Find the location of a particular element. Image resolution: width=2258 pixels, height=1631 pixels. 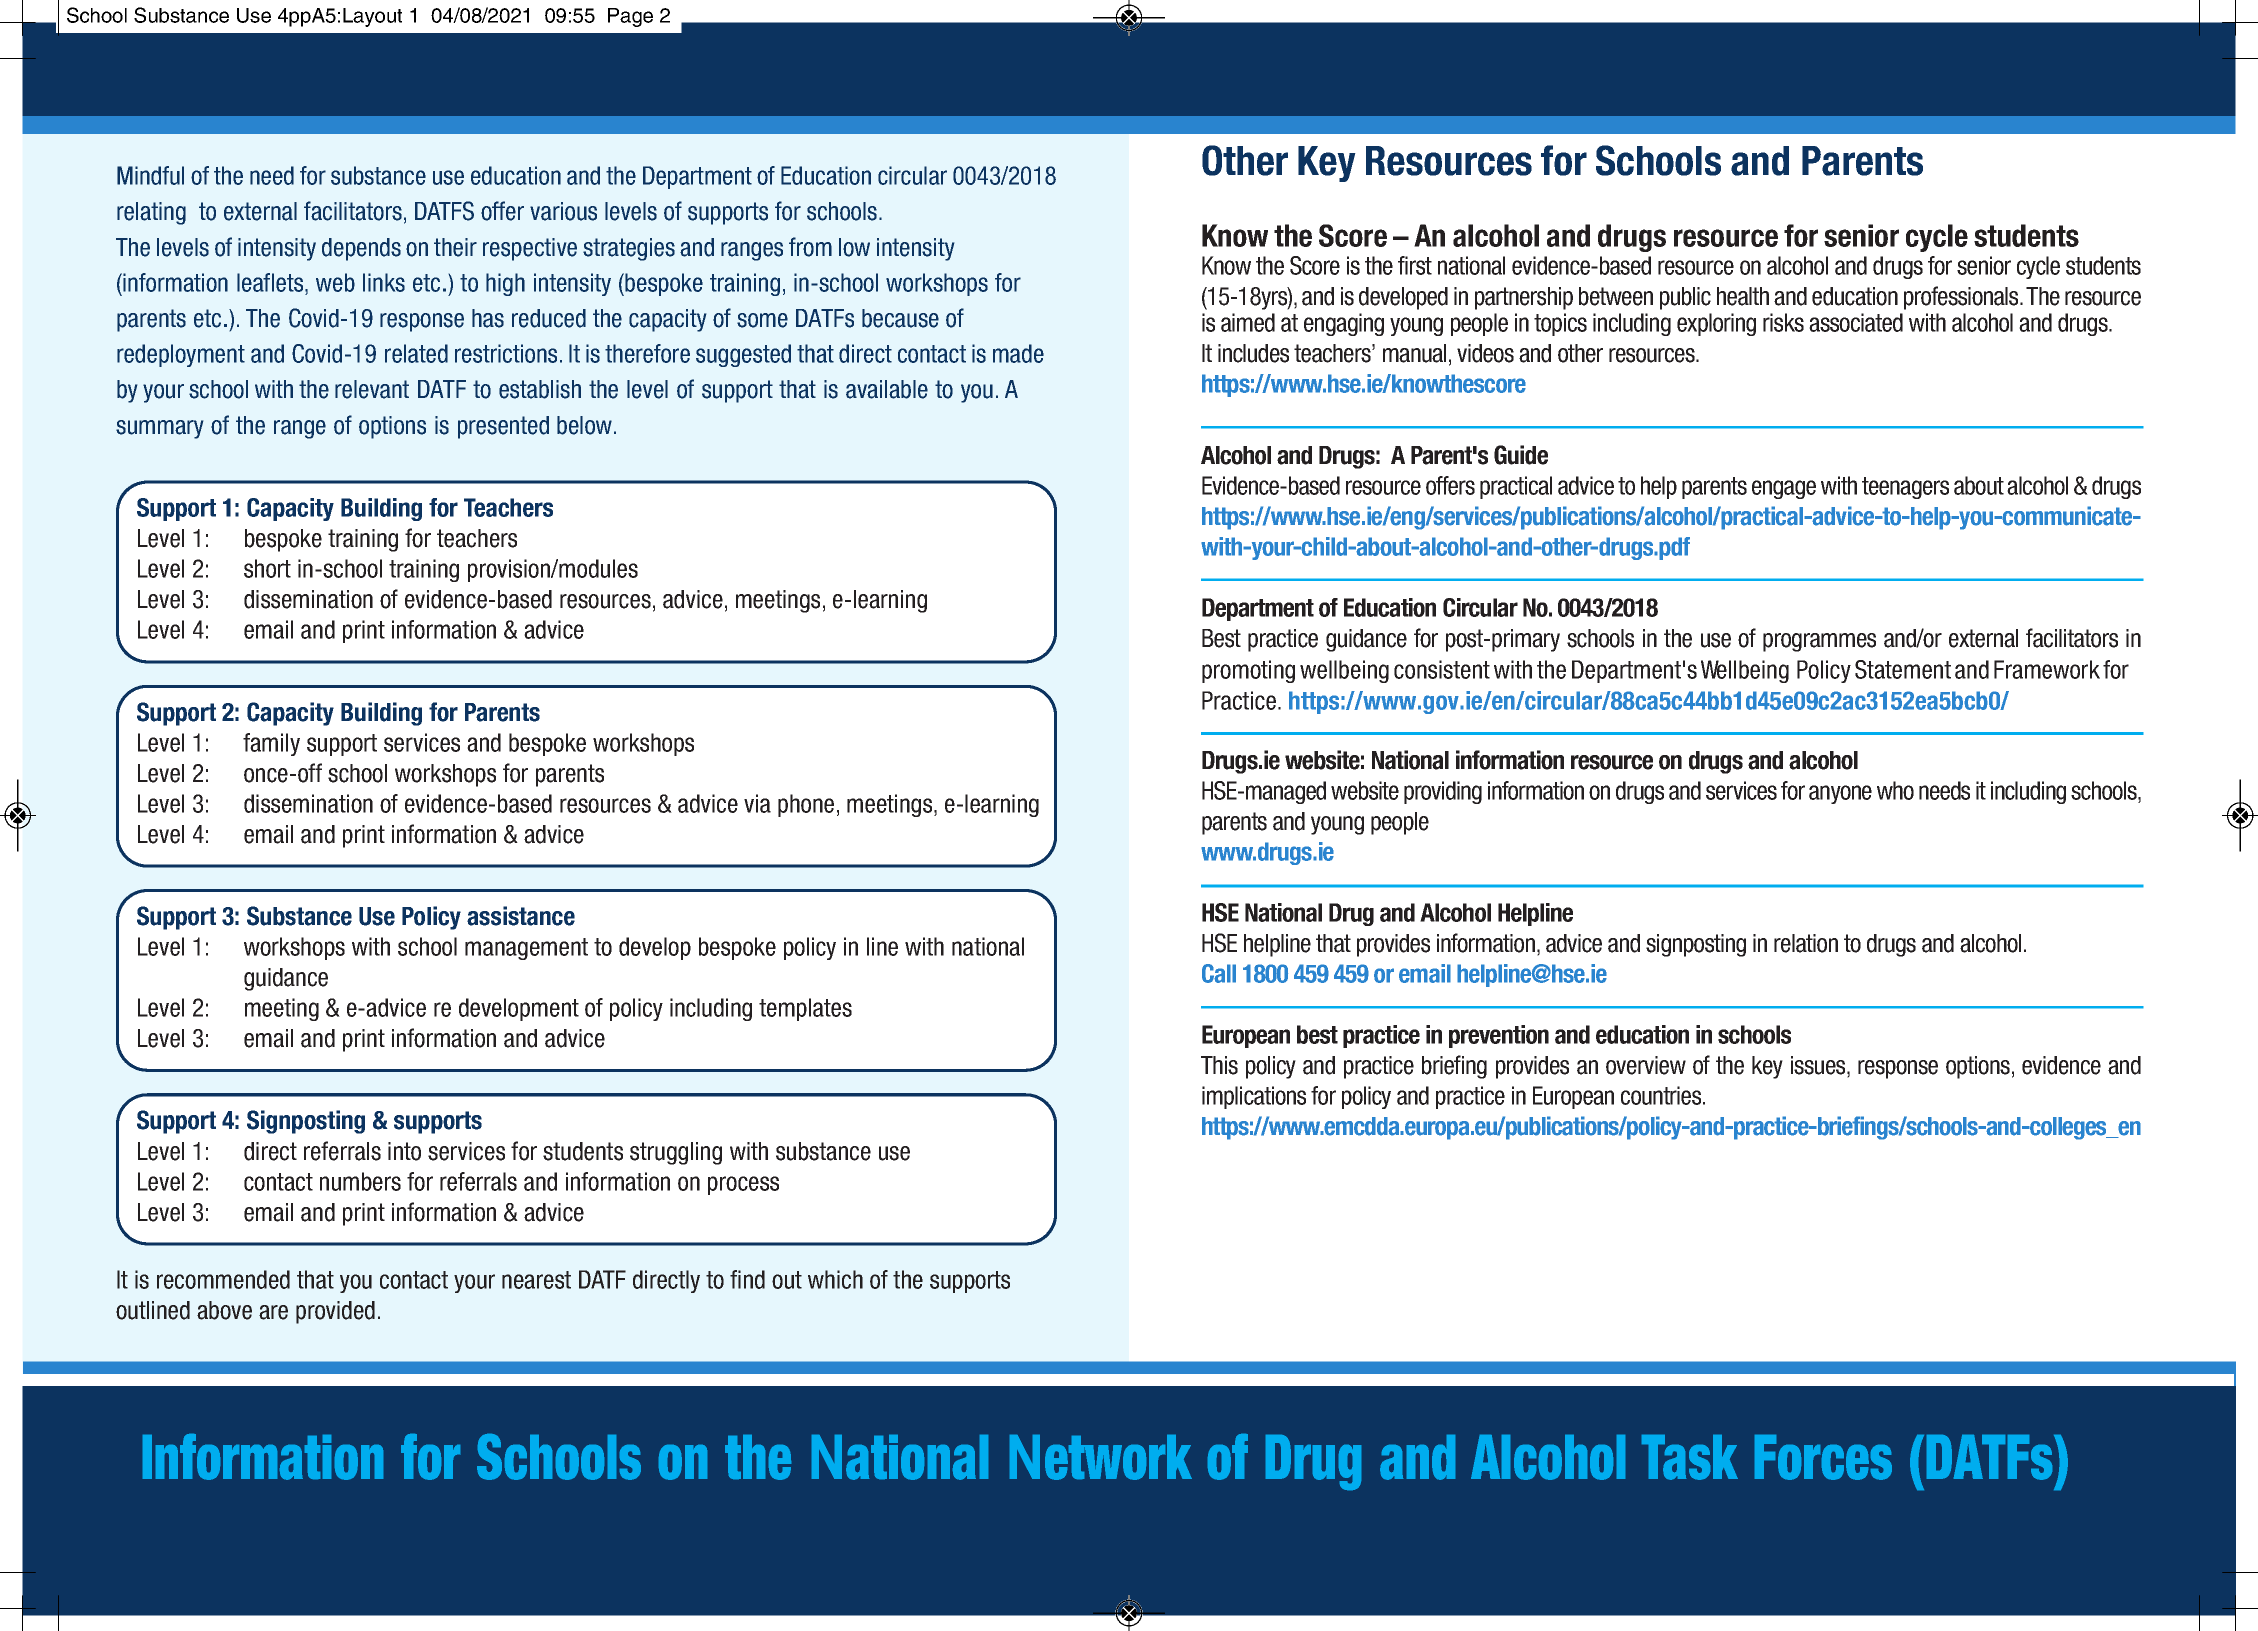

anyone is located at coordinates (1840, 794).
